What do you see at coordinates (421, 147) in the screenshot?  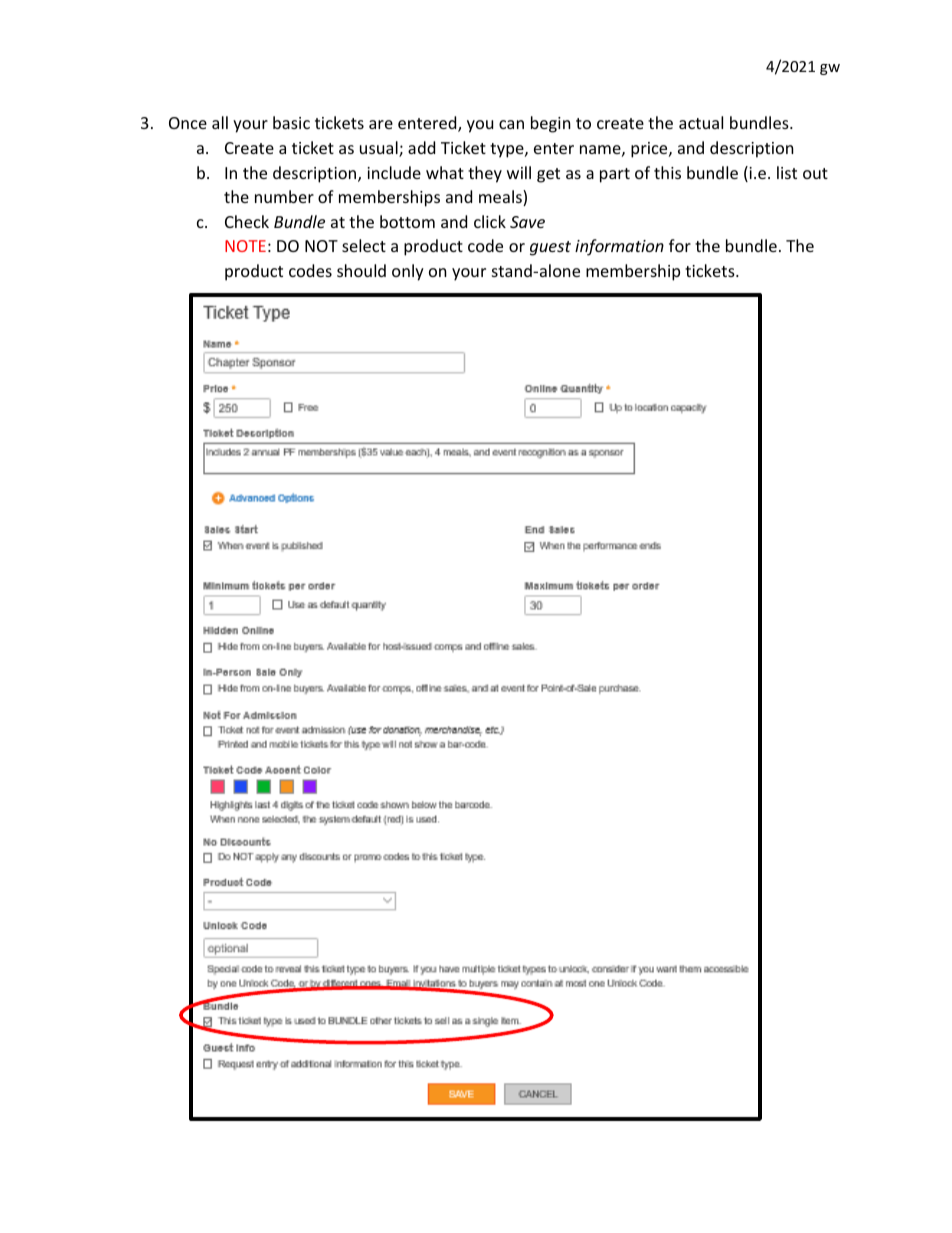 I see `add` at bounding box center [421, 147].
